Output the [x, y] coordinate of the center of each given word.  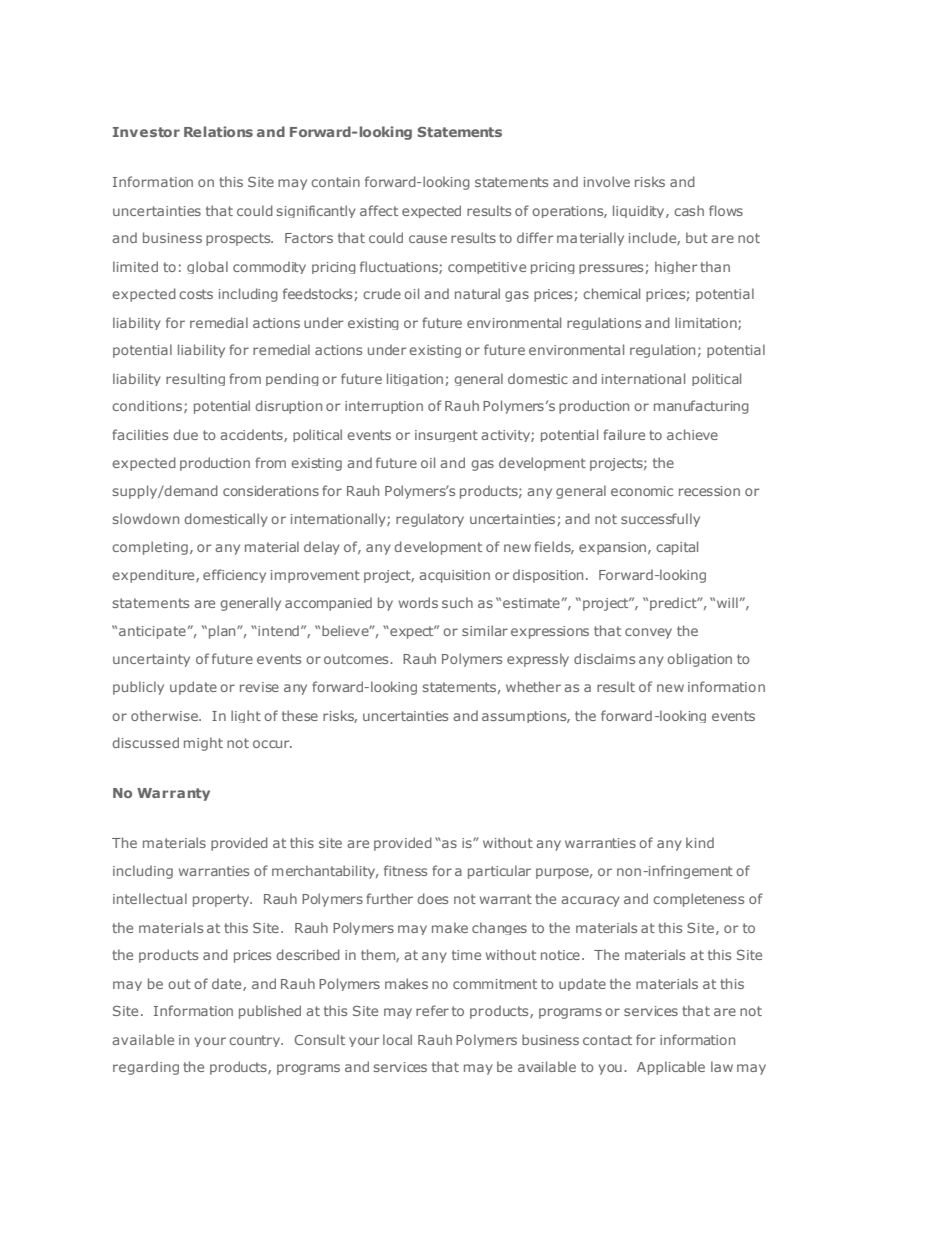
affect [379, 210]
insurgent [446, 436]
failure [624, 434]
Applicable [671, 1068]
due [185, 434]
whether [533, 686]
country [256, 1041]
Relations [218, 131]
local [397, 1039]
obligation [699, 660]
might [203, 744]
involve [607, 181]
